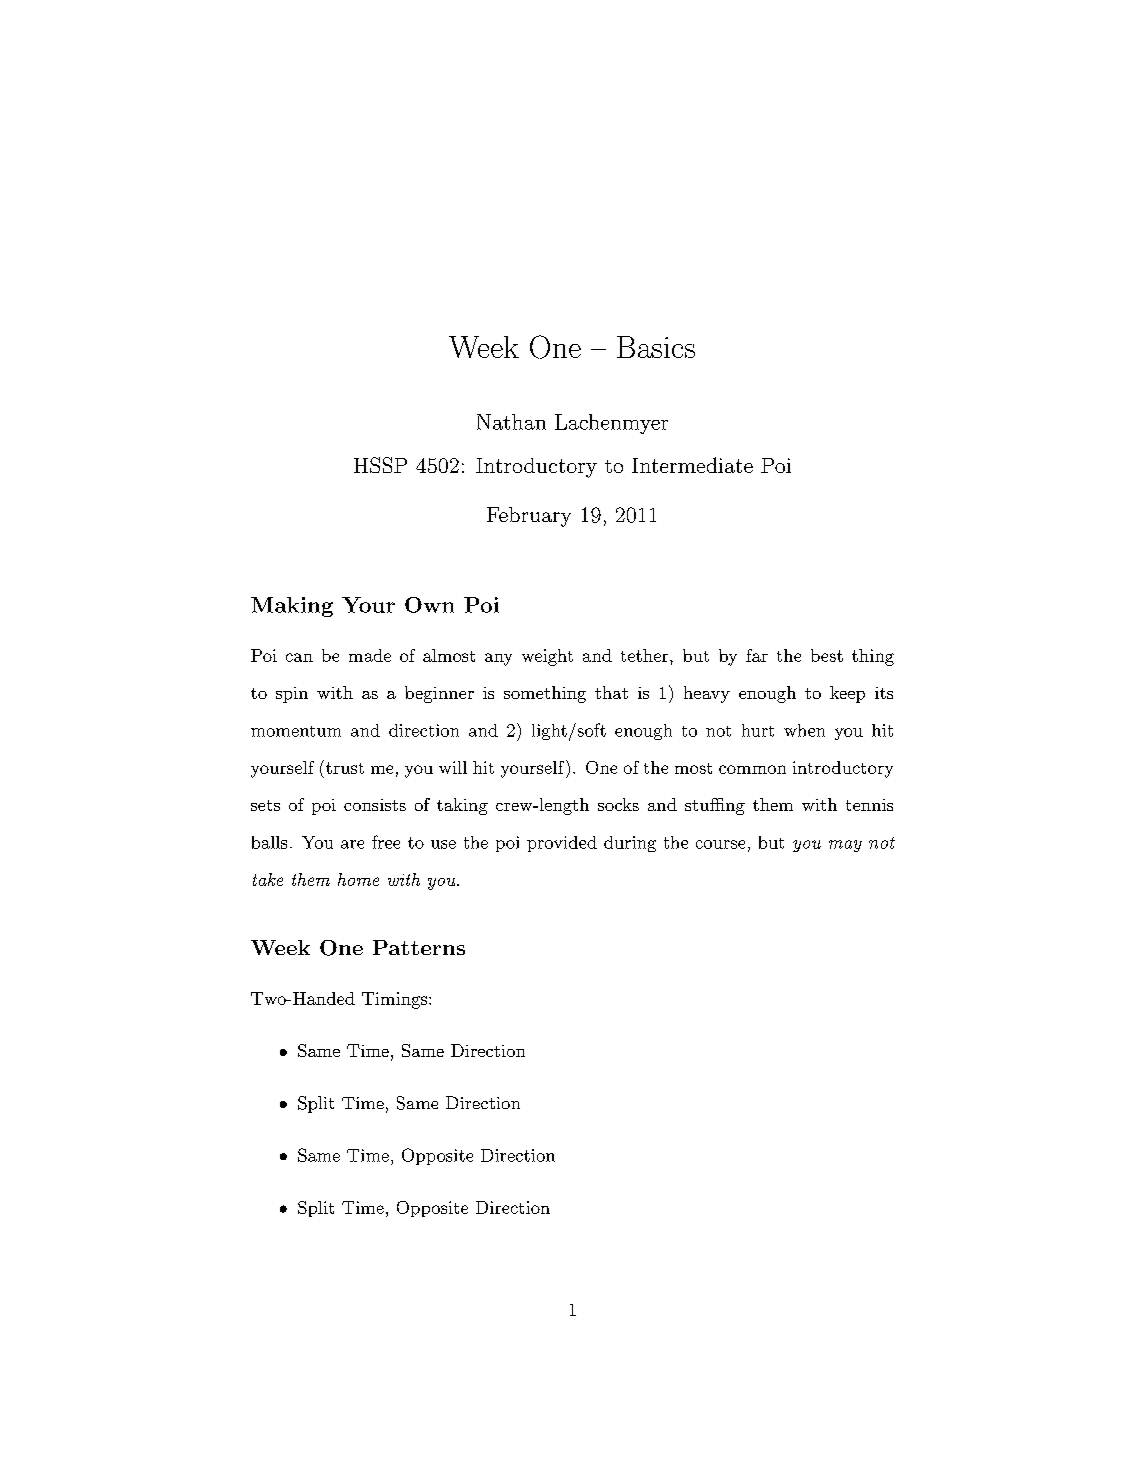 The image size is (1146, 1483). Describe the element at coordinates (547, 657) in the screenshot. I see `weight` at that location.
